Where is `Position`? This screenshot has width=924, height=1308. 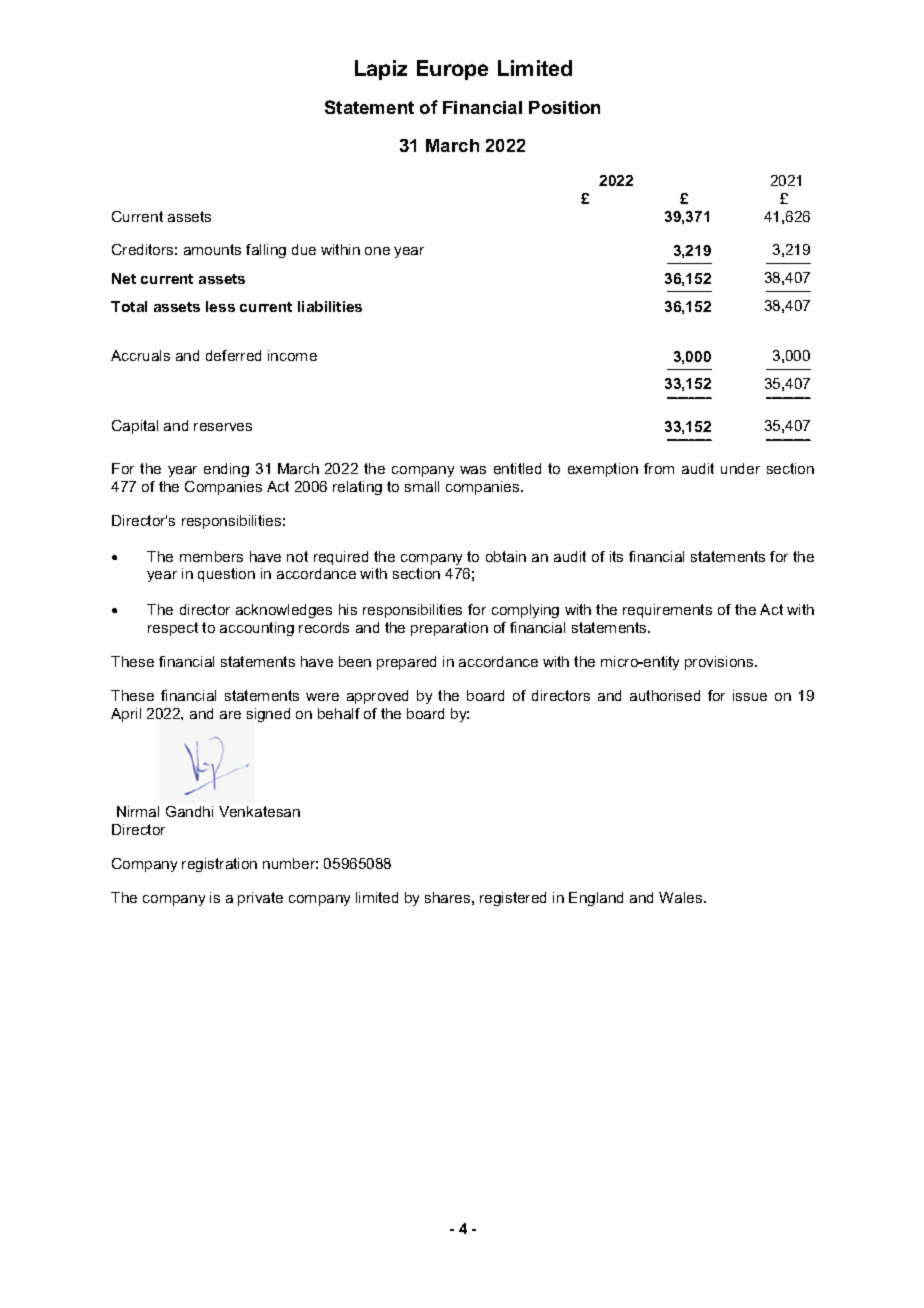 Position is located at coordinates (564, 107).
